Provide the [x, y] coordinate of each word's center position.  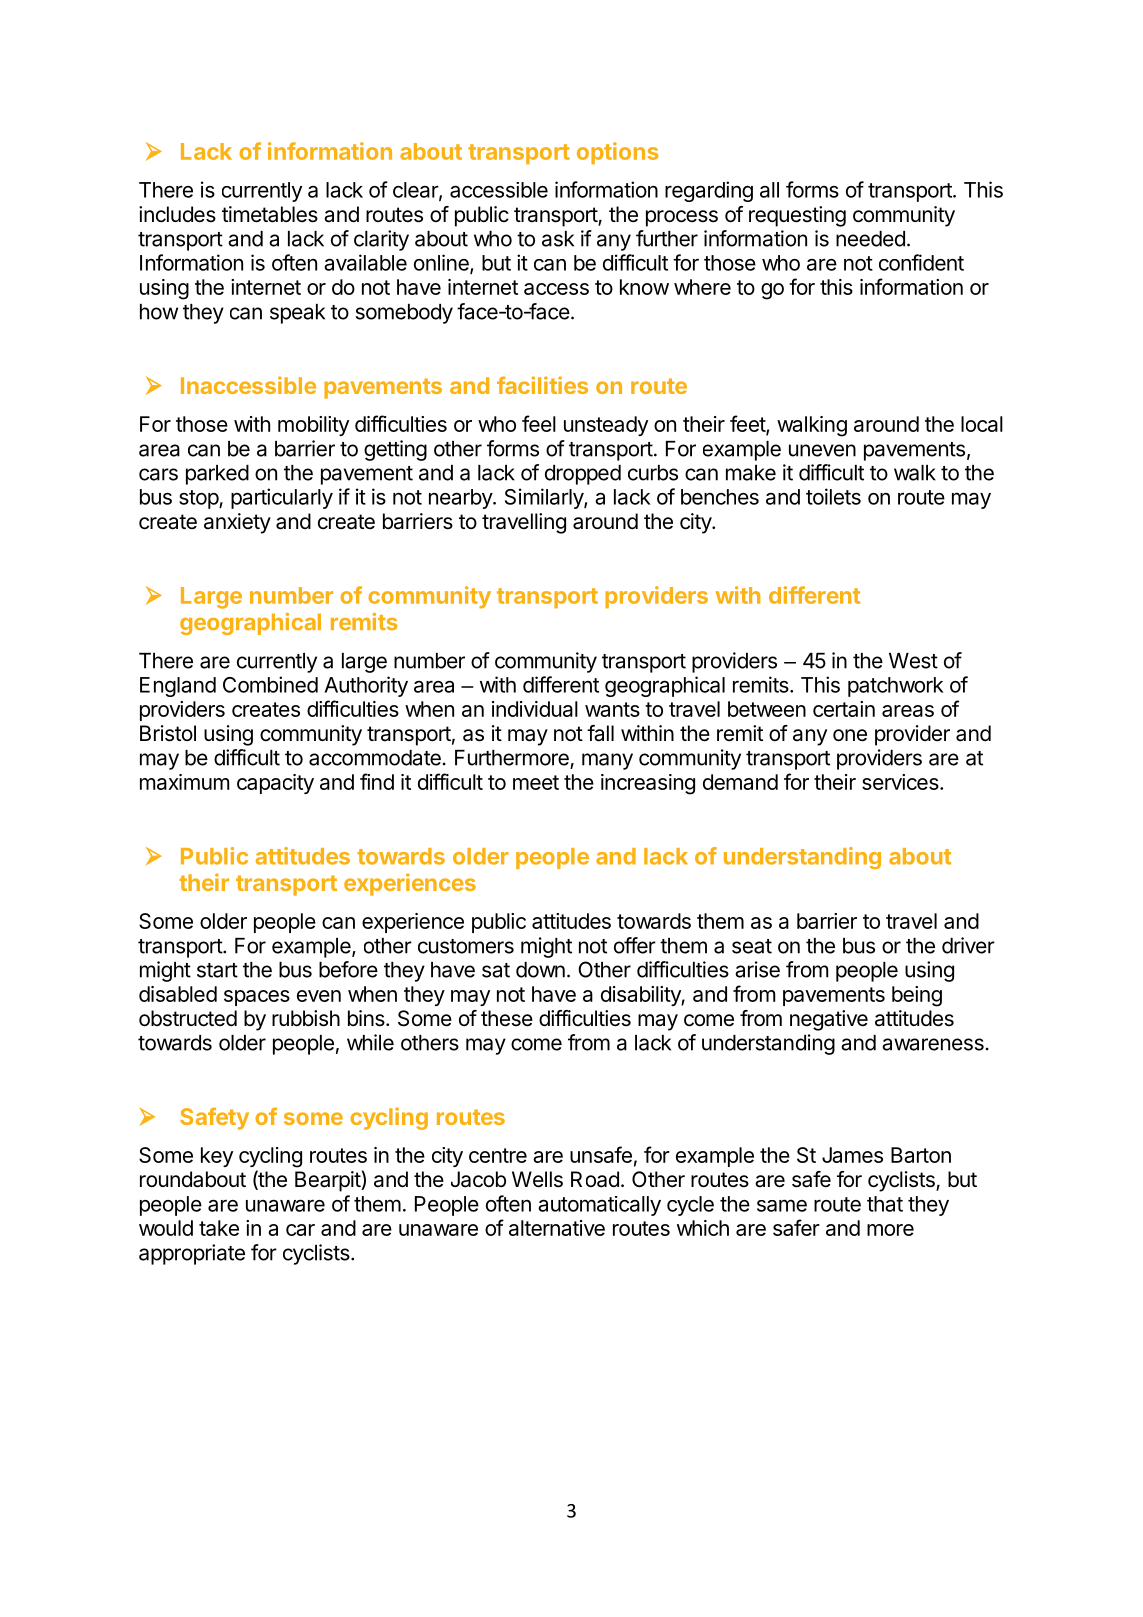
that [885, 1204]
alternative [557, 1228]
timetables [270, 214]
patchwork [896, 687]
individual [535, 709]
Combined [270, 684]
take [219, 1228]
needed [870, 239]
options [618, 153]
